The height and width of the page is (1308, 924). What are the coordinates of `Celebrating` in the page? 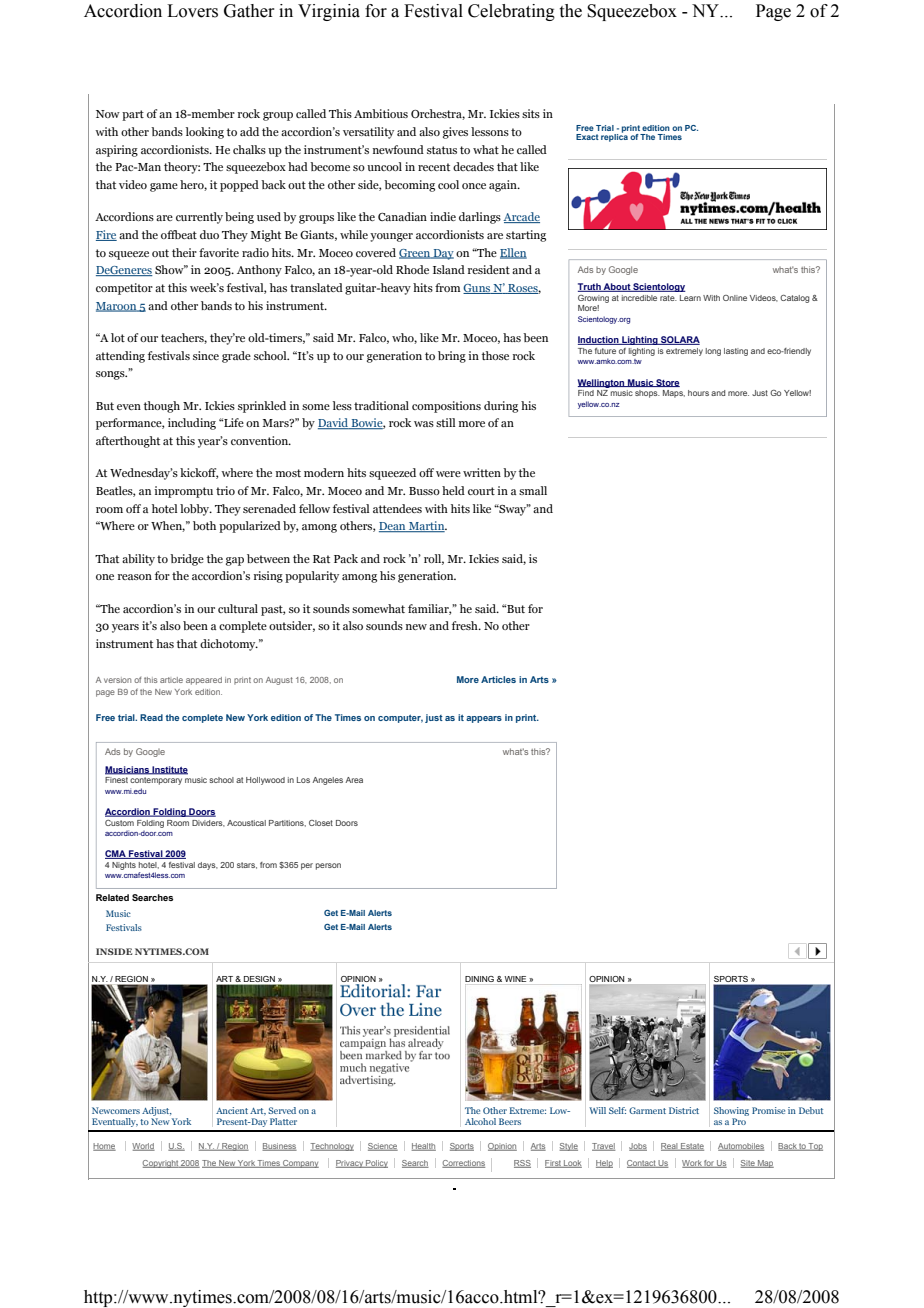 It's located at (511, 12).
